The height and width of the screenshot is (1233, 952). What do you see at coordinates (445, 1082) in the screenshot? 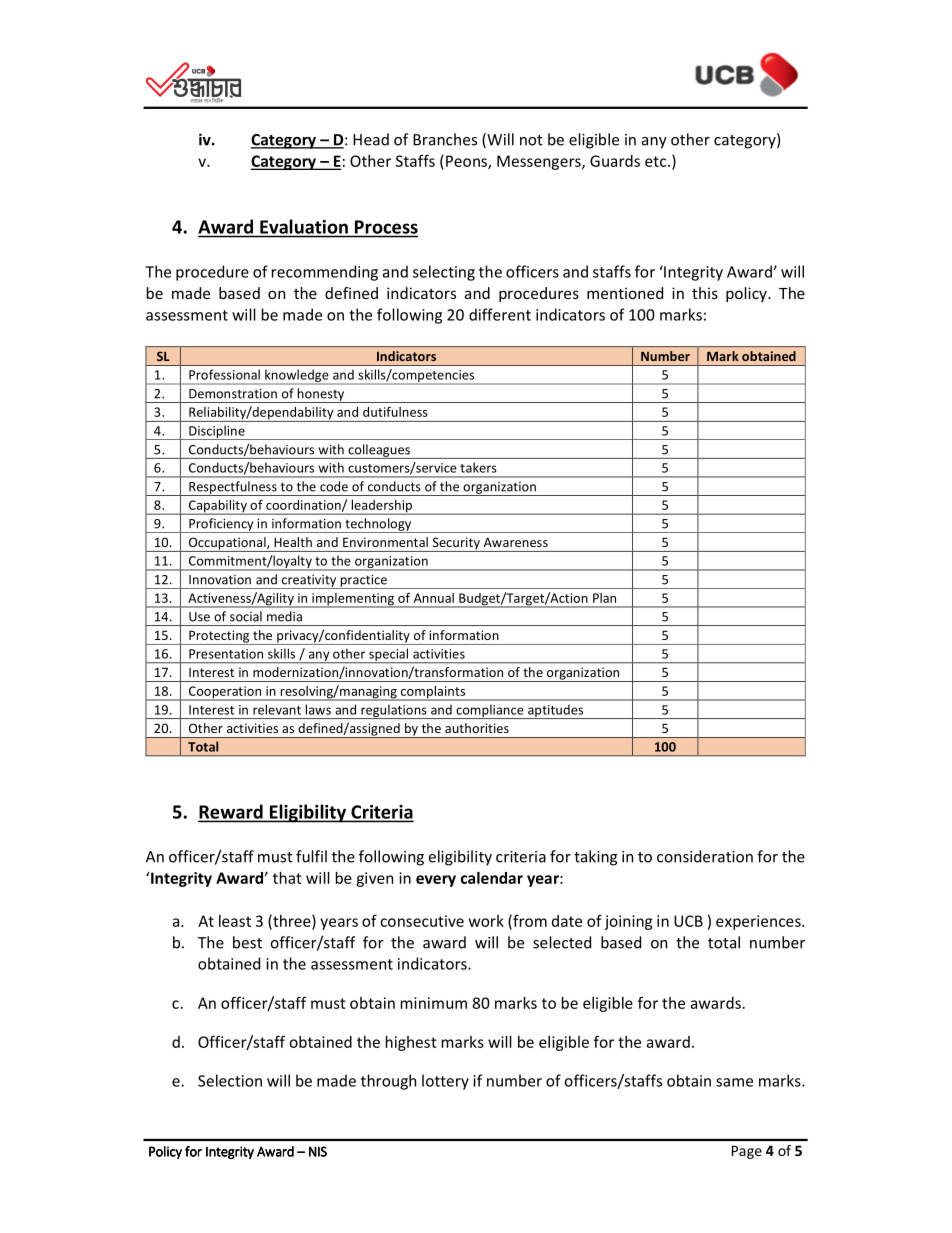
I see `lottery` at bounding box center [445, 1082].
